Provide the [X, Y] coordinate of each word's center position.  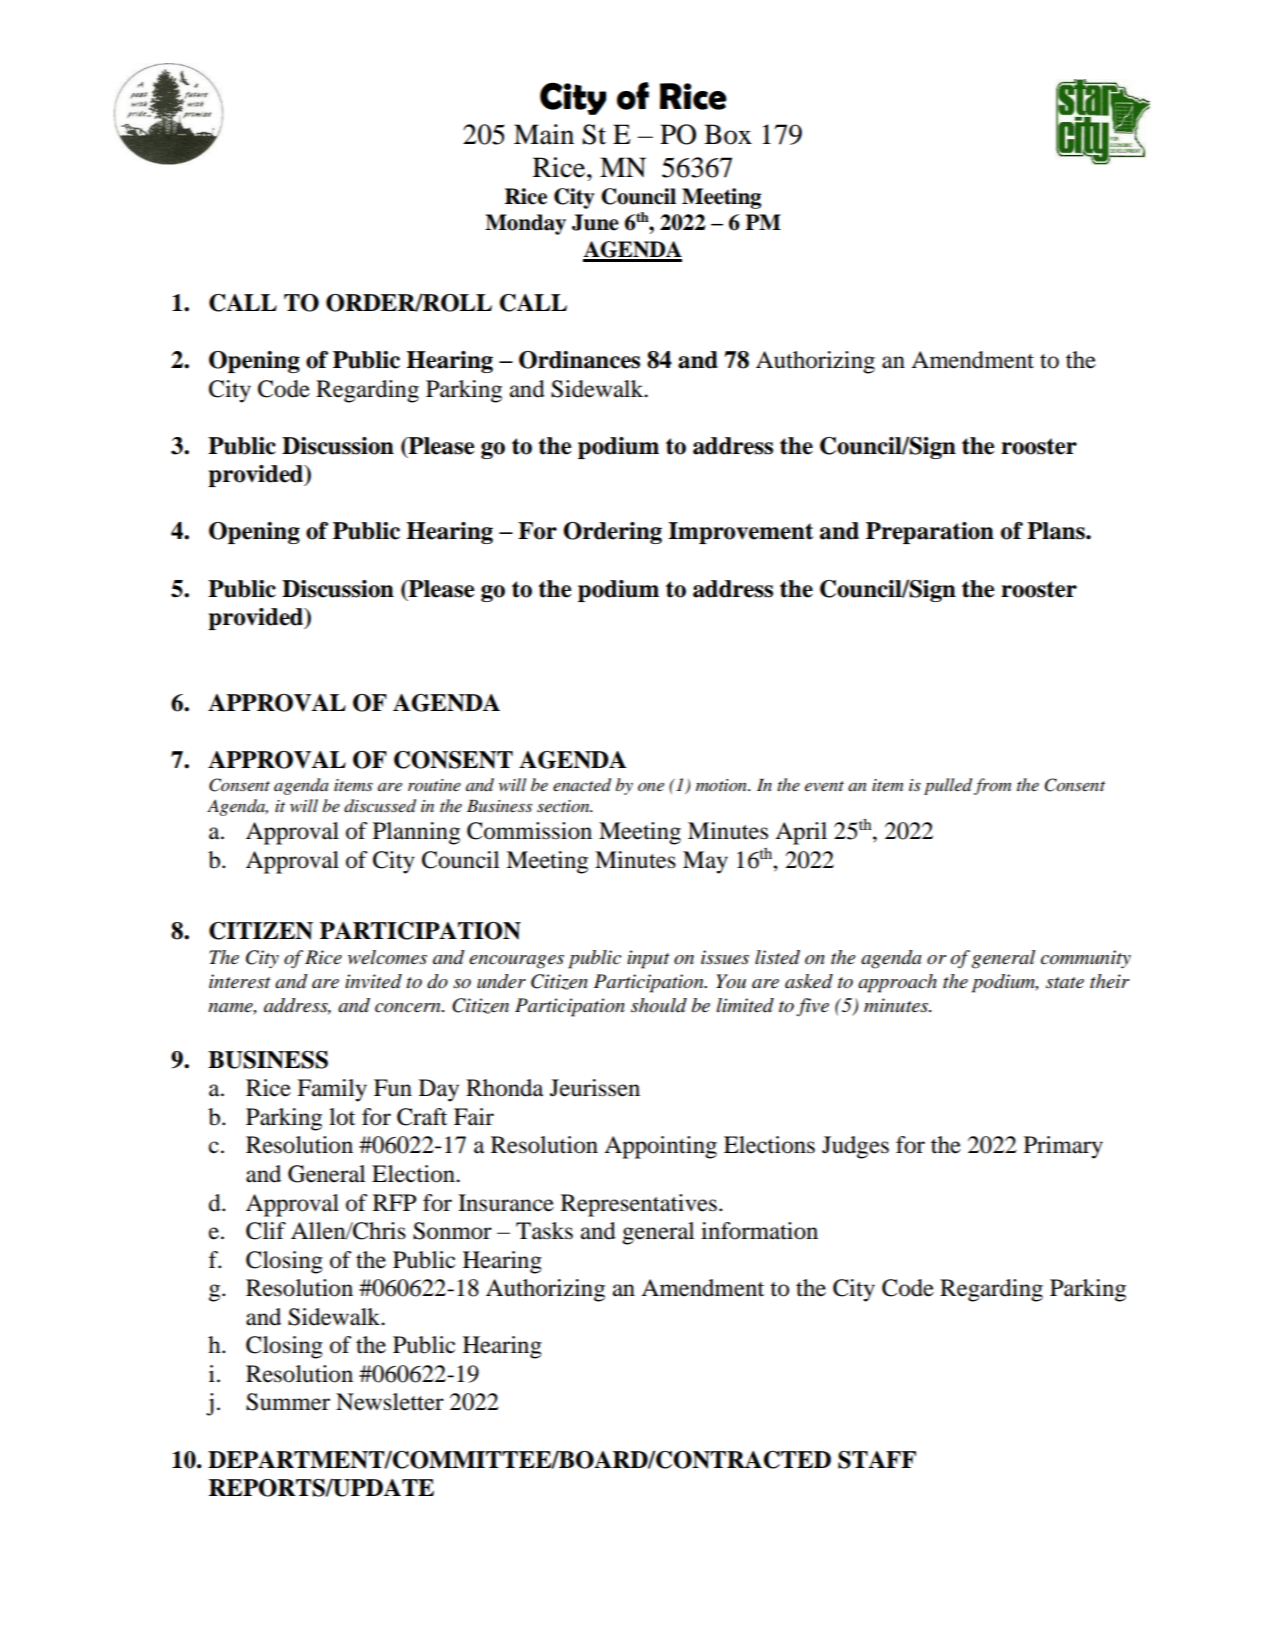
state [1065, 983]
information [759, 1231]
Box [728, 134]
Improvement [740, 533]
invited [373, 981]
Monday [525, 224]
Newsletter [390, 1402]
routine [434, 785]
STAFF [877, 1460]
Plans [1057, 531]
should [659, 1005]
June [595, 222]
